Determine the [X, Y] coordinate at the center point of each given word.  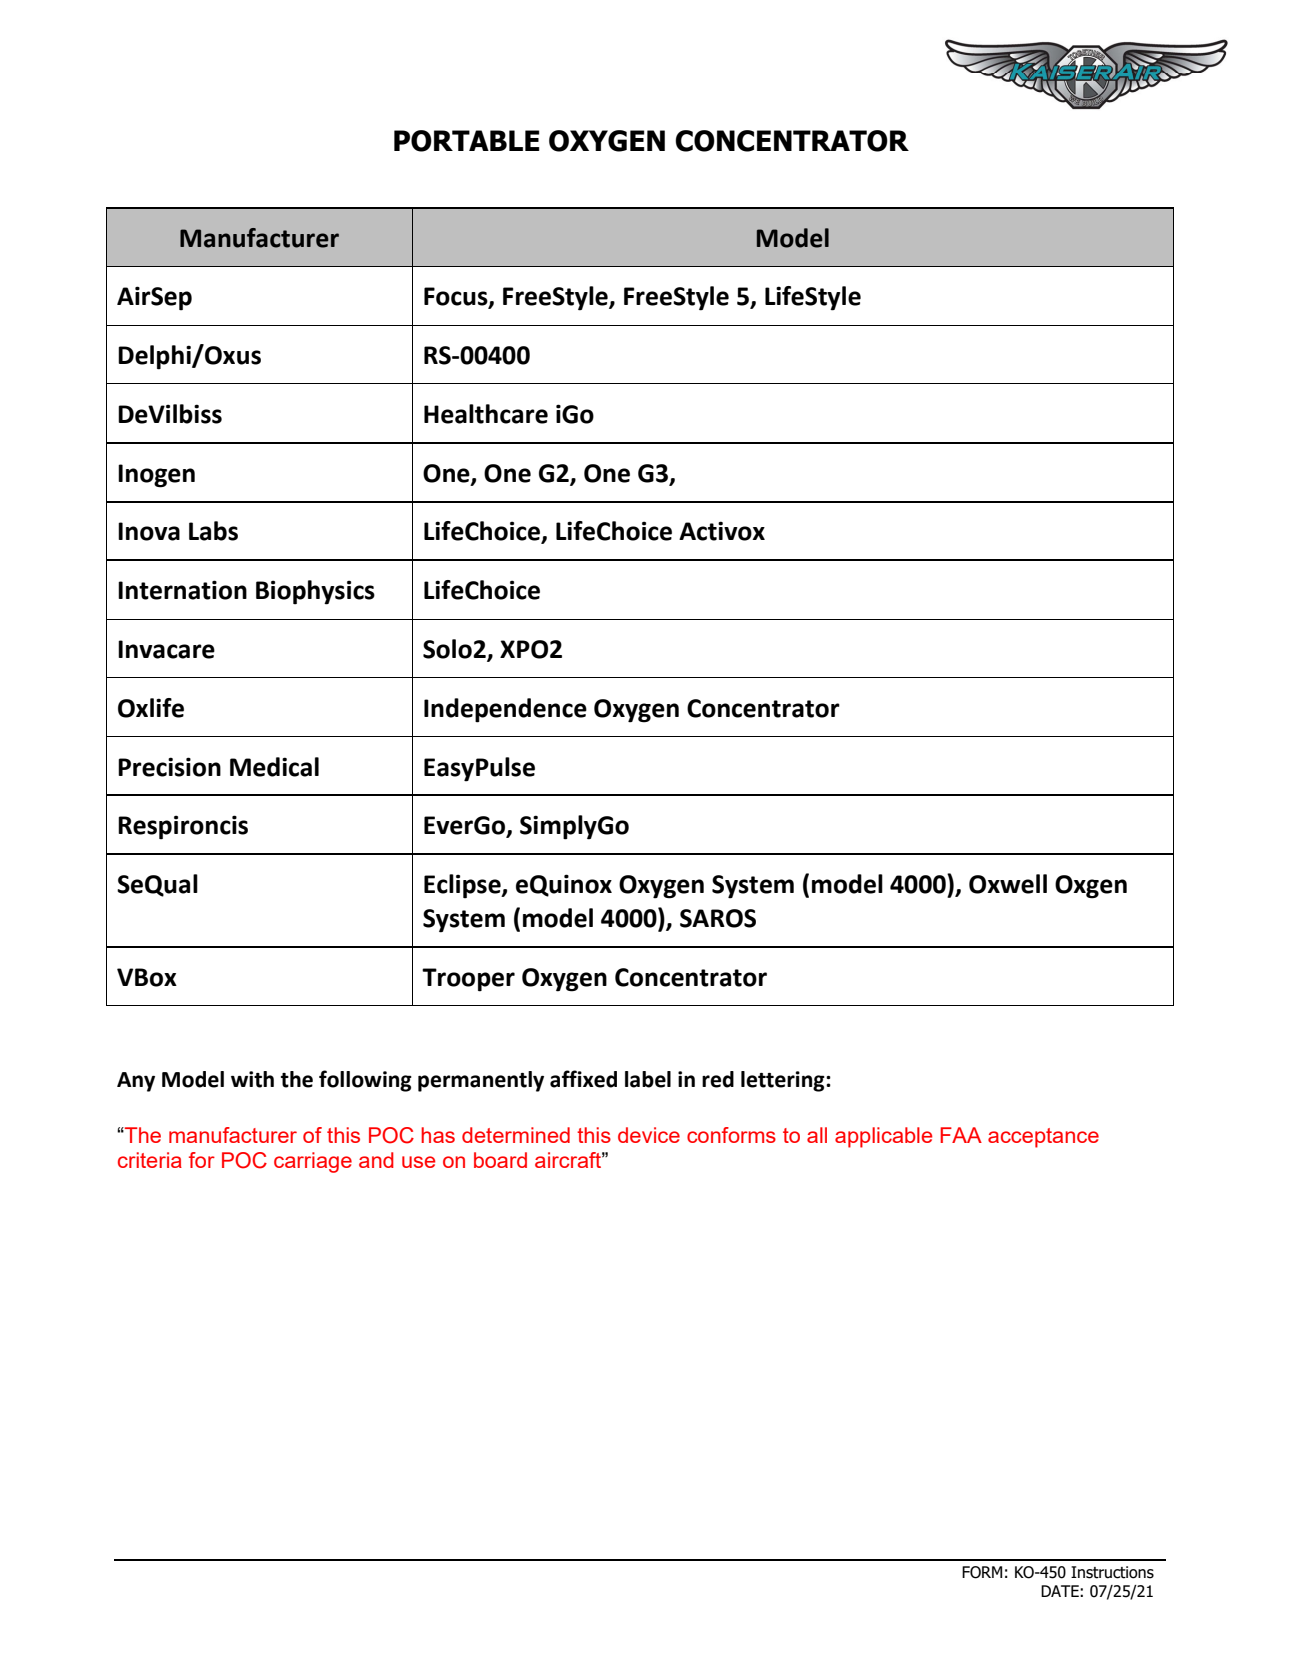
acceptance [1043, 1138]
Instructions [1112, 1572]
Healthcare [486, 414]
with [252, 1079]
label [648, 1079]
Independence [505, 710]
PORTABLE [467, 141]
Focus [457, 297]
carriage [313, 1162]
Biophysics [315, 592]
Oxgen [1091, 887]
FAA [961, 1135]
